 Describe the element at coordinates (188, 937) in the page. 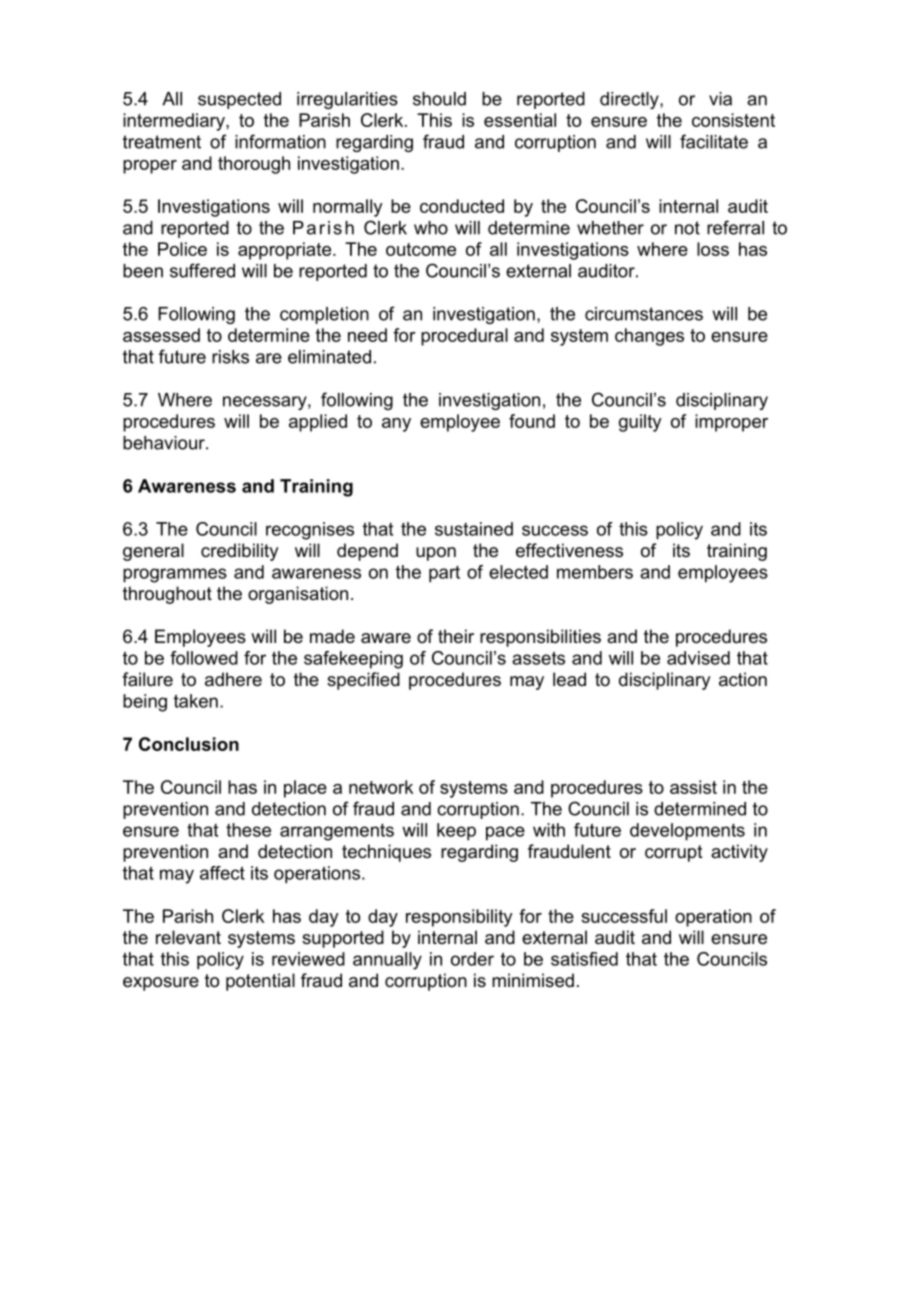

I see `relevant` at that location.
